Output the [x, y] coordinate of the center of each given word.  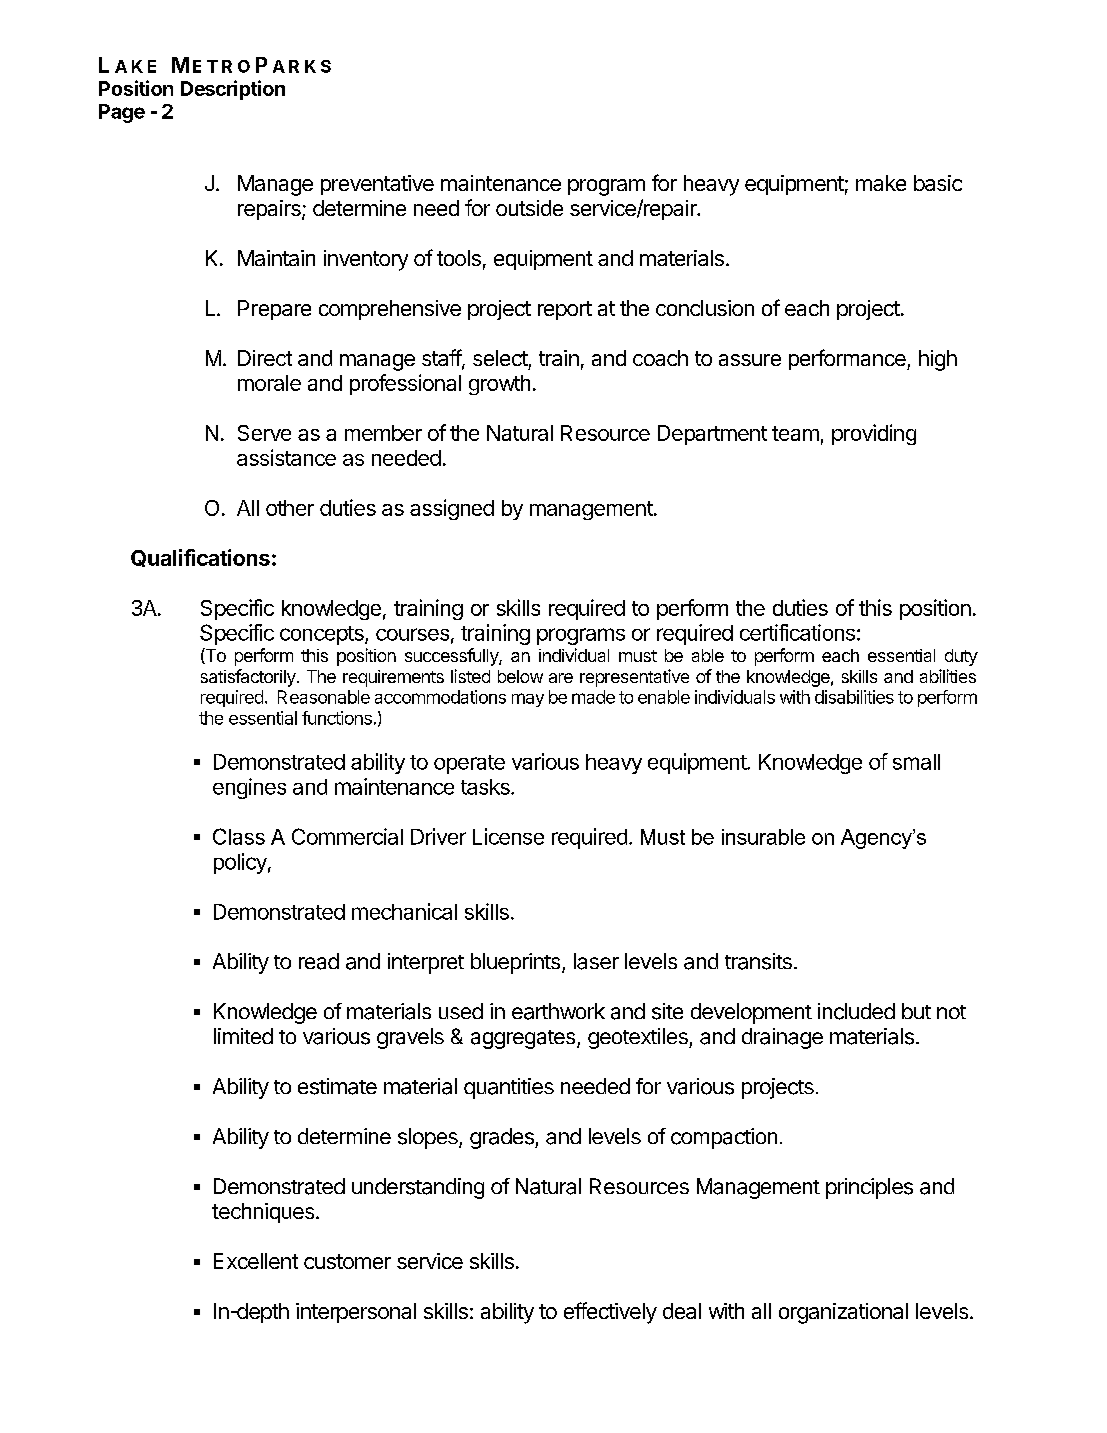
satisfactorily [249, 678]
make [881, 183]
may [528, 700]
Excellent [256, 1261]
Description [233, 90]
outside [529, 208]
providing [874, 434]
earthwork [558, 1011]
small [916, 762]
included [856, 1011]
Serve [264, 433]
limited [243, 1036]
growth [499, 385]
